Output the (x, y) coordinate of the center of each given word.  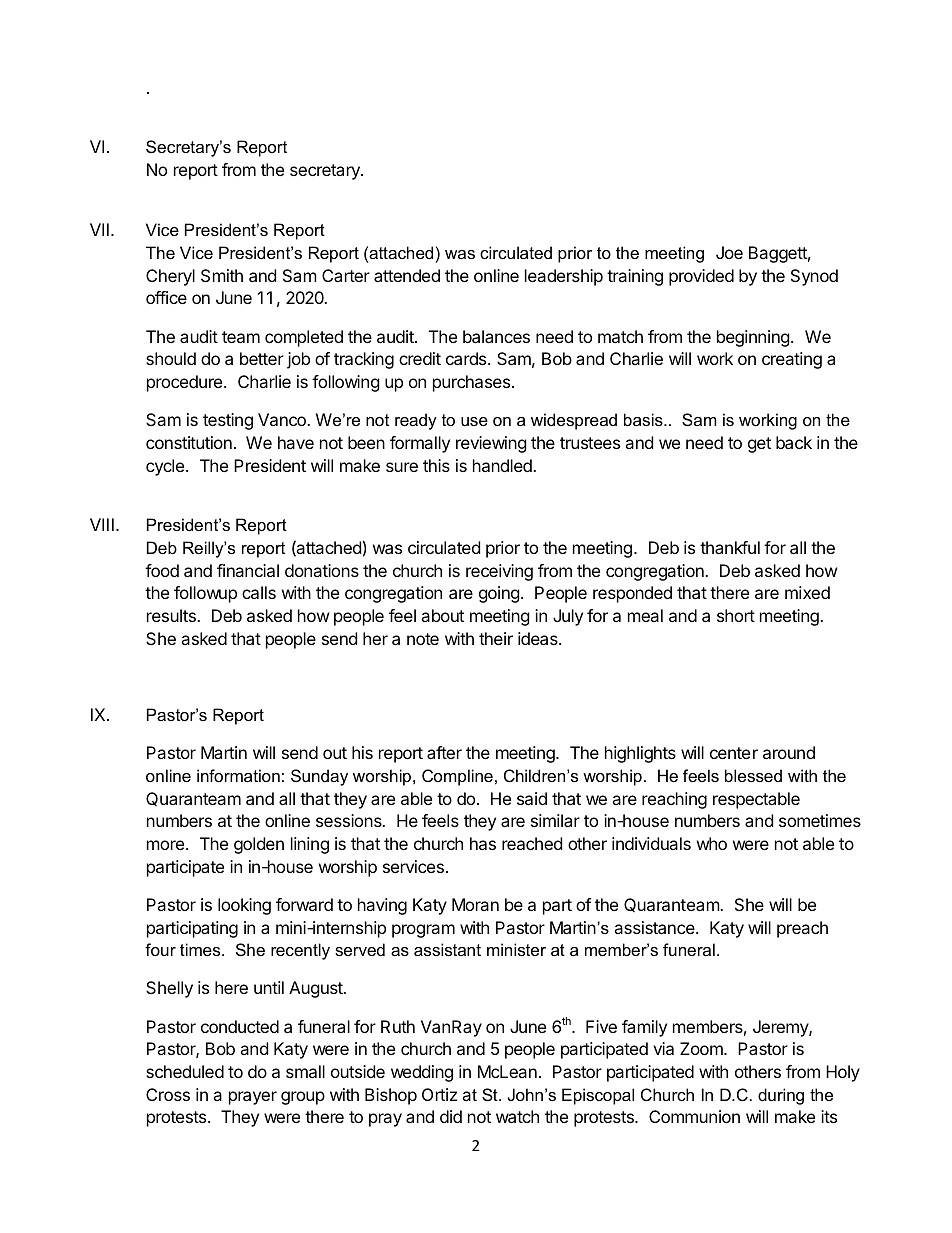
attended (407, 275)
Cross (168, 1094)
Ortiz (439, 1094)
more (165, 845)
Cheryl (170, 277)
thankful (730, 547)
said (532, 798)
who (712, 843)
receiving (499, 572)
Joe (729, 252)
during (781, 1096)
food (162, 570)
